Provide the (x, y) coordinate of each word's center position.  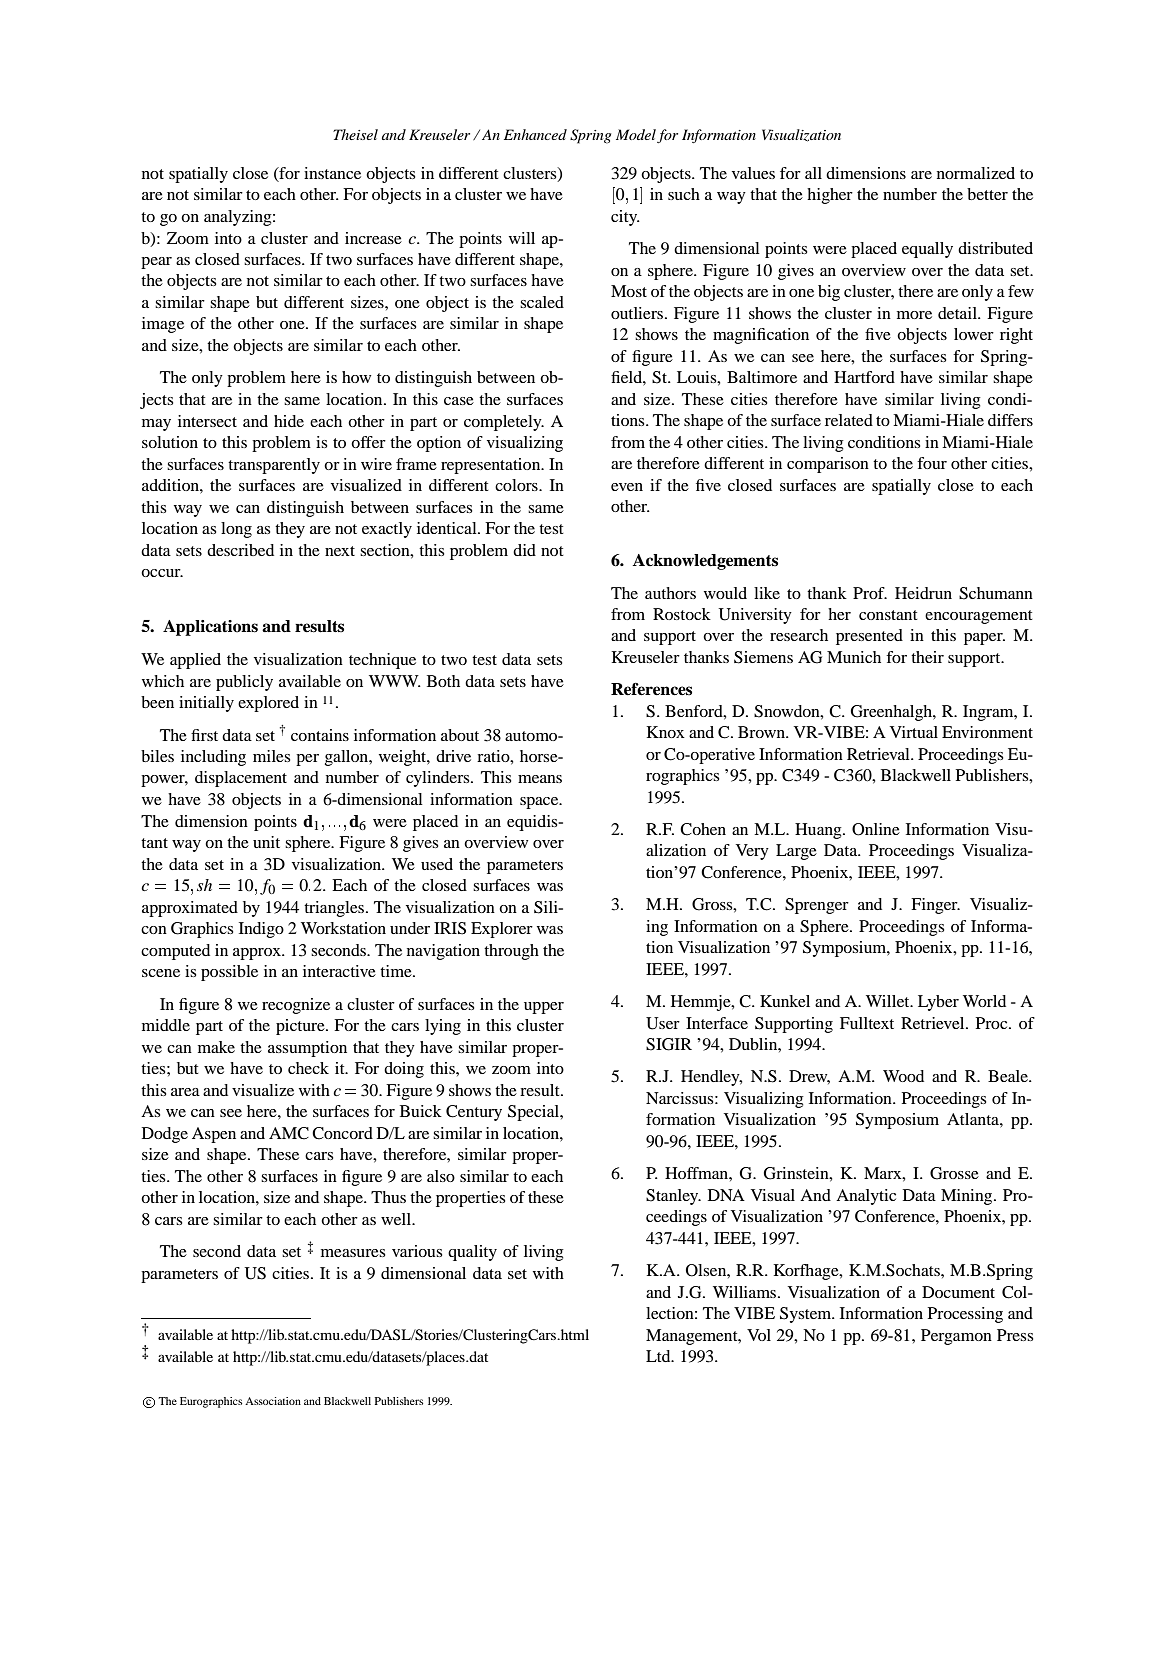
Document (958, 1292)
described (240, 550)
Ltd (659, 1356)
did (524, 550)
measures (353, 1253)
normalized (976, 173)
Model (636, 134)
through (511, 952)
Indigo (261, 930)
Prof (870, 593)
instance (332, 173)
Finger (935, 906)
